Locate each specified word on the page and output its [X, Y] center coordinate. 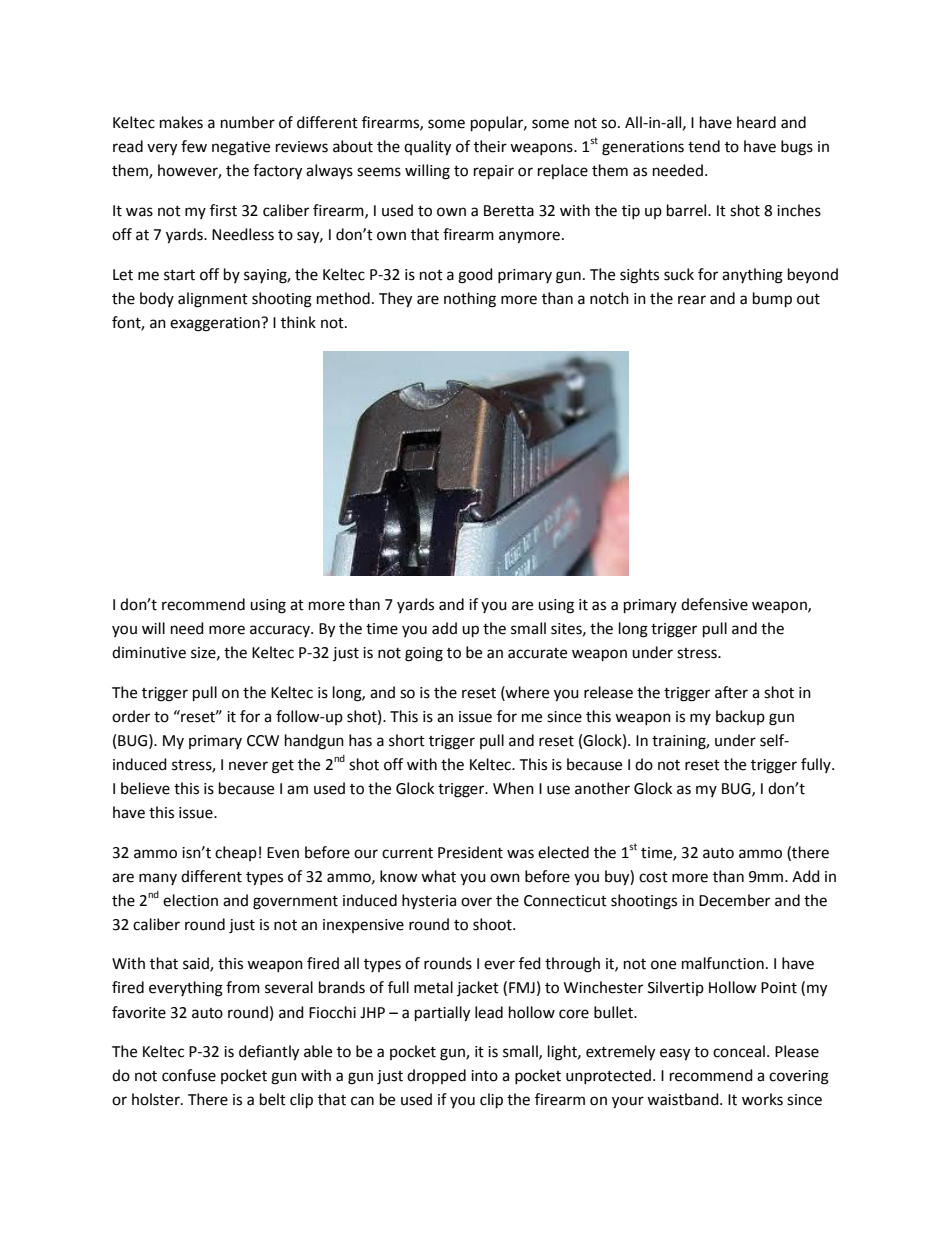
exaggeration [216, 324]
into [484, 1076]
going [424, 654]
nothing [470, 300]
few [194, 146]
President [470, 852]
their [490, 146]
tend [704, 146]
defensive [714, 604]
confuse [189, 1075]
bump [772, 300]
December [734, 900]
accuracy [281, 631]
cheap [236, 853]
